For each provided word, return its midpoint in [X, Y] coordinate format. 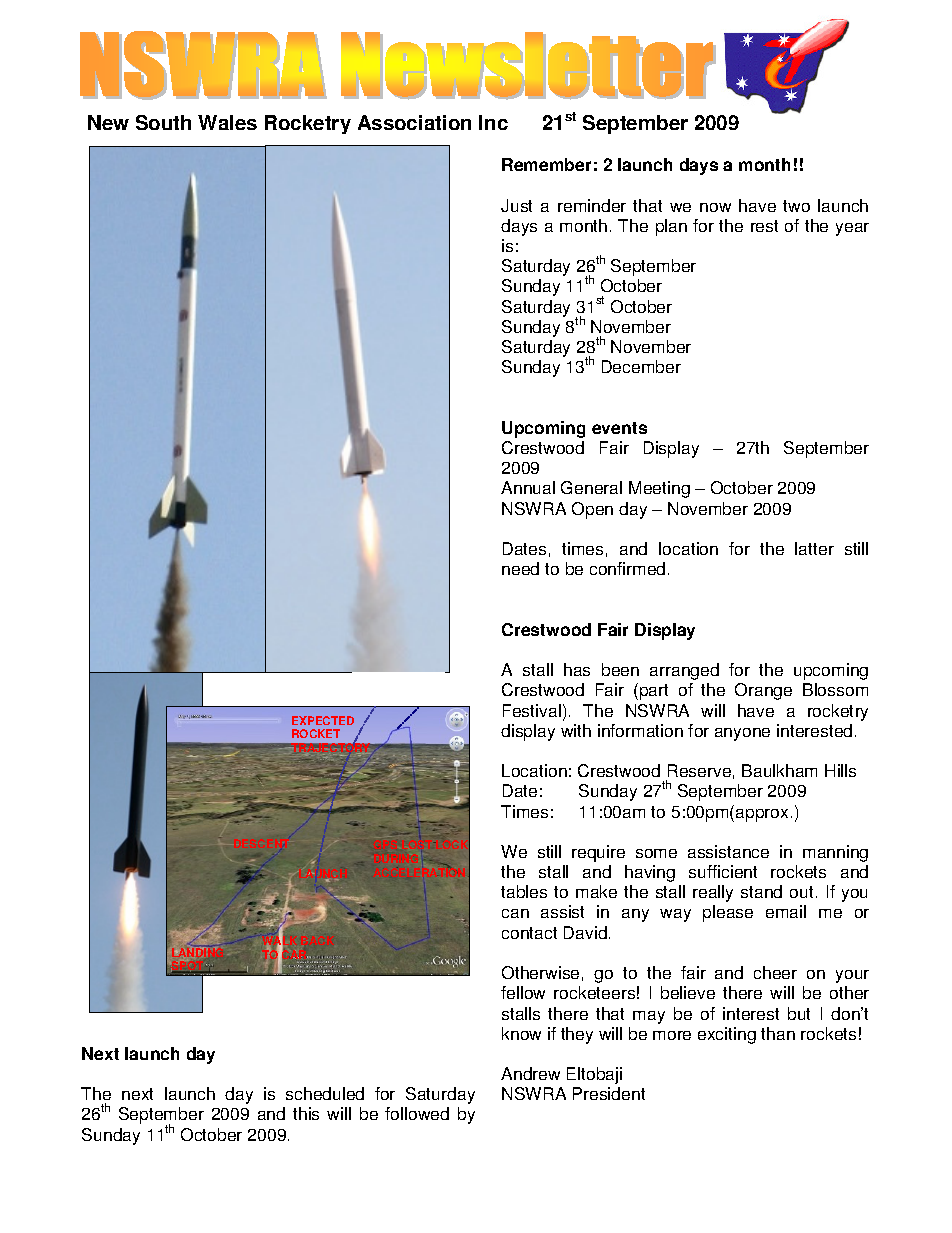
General [591, 487]
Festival [532, 710]
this [306, 1113]
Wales [227, 122]
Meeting [659, 489]
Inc [493, 122]
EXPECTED [323, 720]
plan [671, 227]
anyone [742, 734]
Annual [528, 487]
